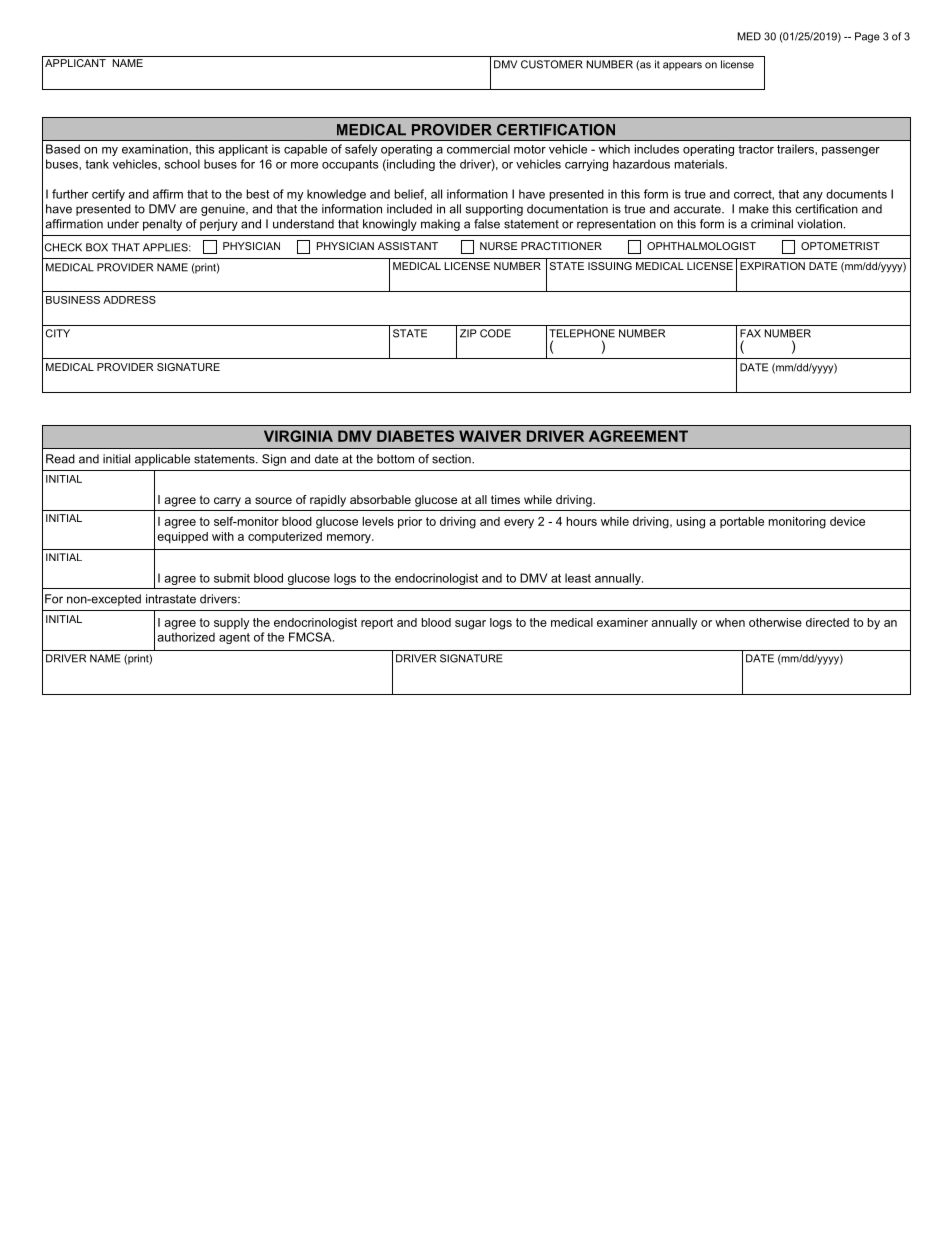 The image size is (952, 1233). What do you see at coordinates (490, 436) in the image?
I see `WAIVER` at bounding box center [490, 436].
